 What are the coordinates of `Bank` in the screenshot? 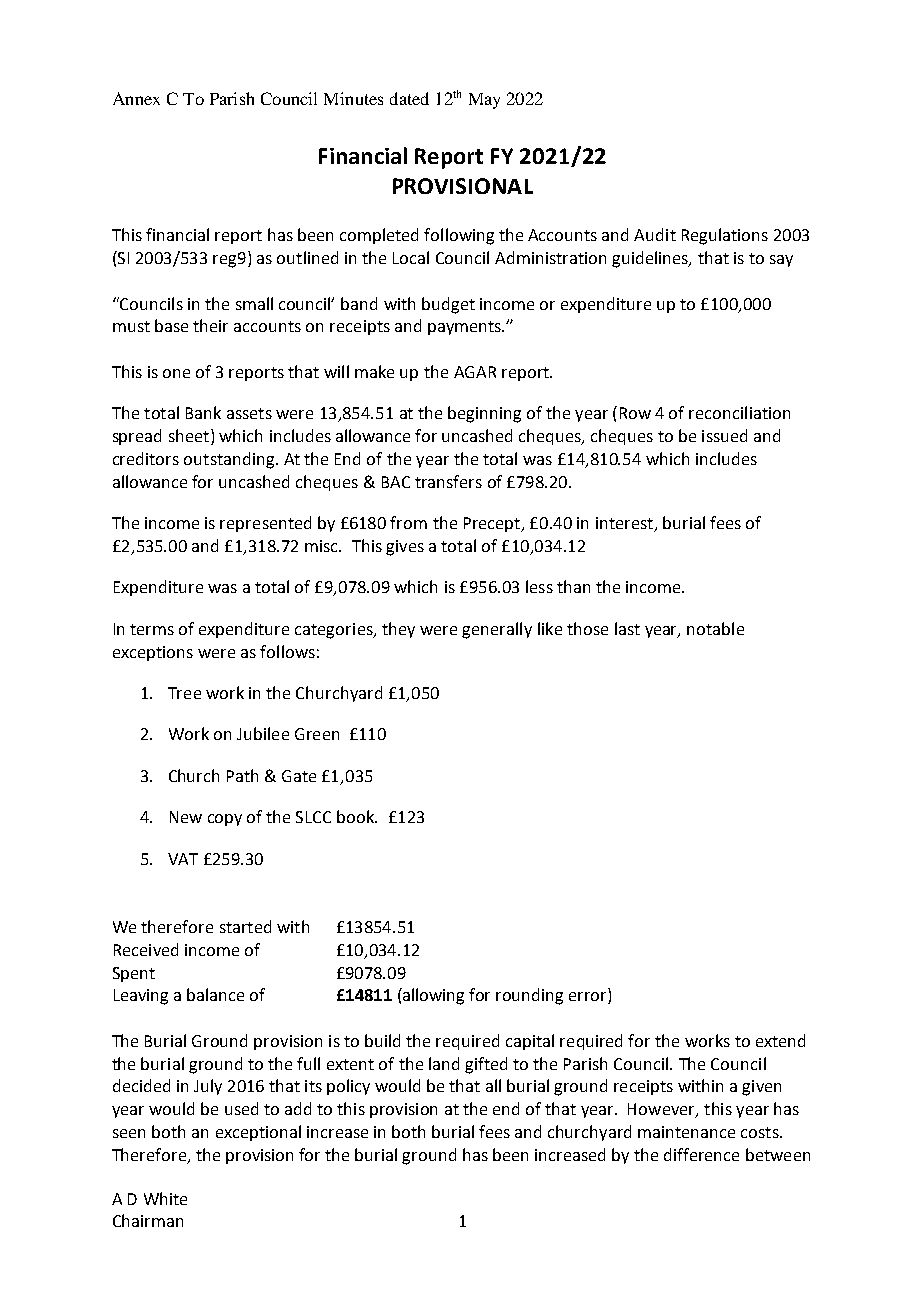 It's located at (203, 412).
